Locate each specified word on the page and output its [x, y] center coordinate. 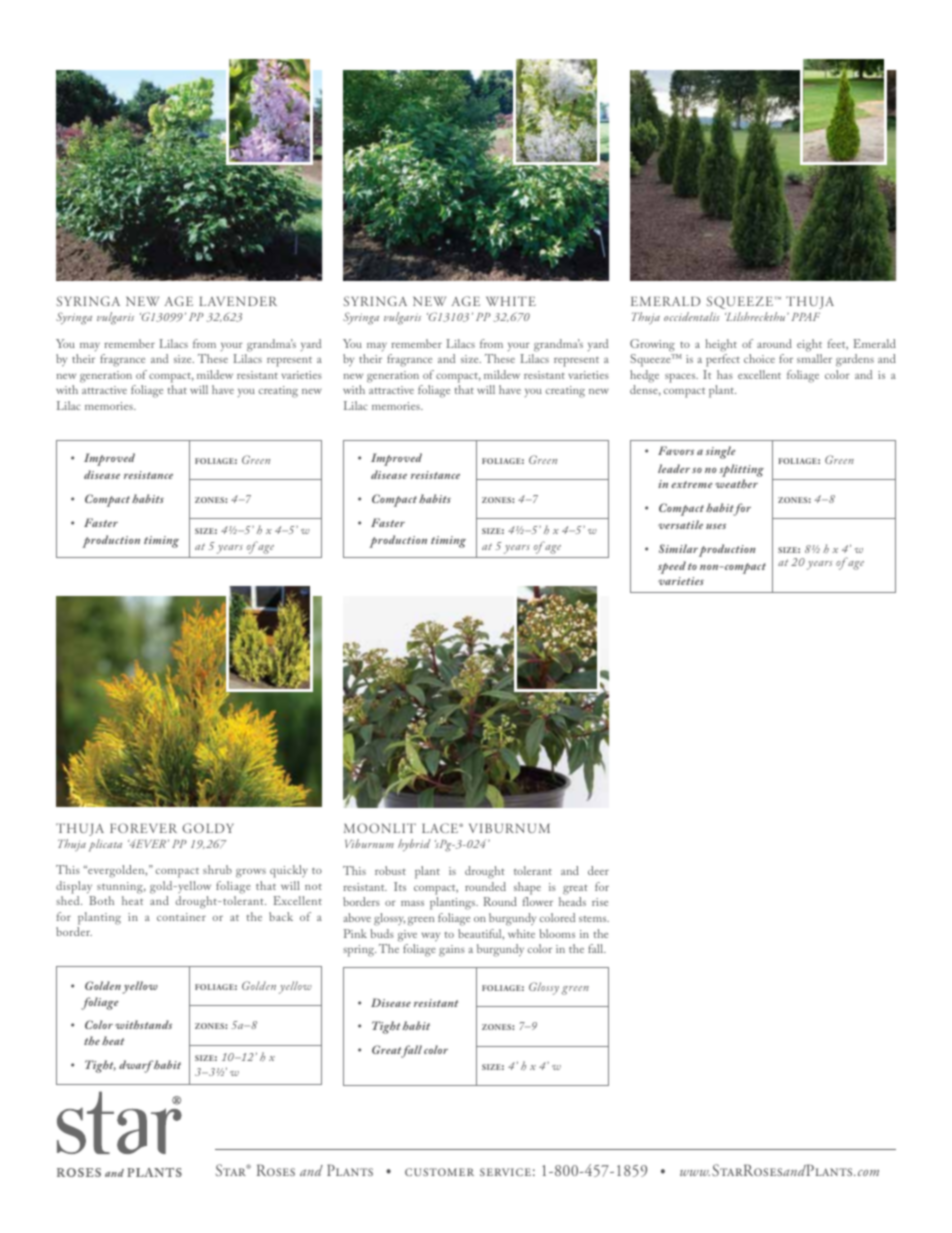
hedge [644, 376]
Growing [652, 345]
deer [598, 870]
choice [759, 358]
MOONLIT [380, 828]
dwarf [136, 1066]
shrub [217, 869]
